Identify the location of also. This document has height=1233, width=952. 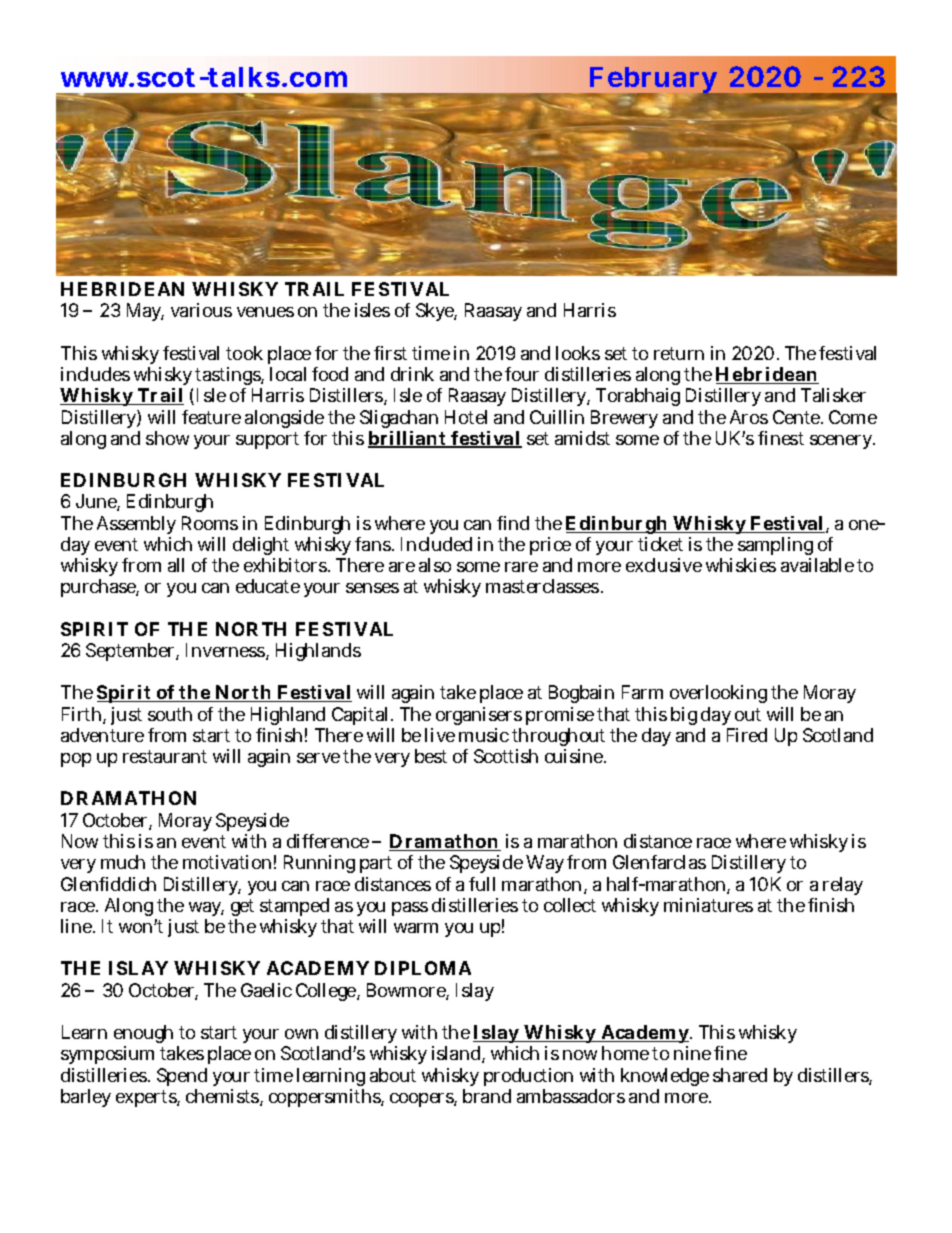
(435, 565).
